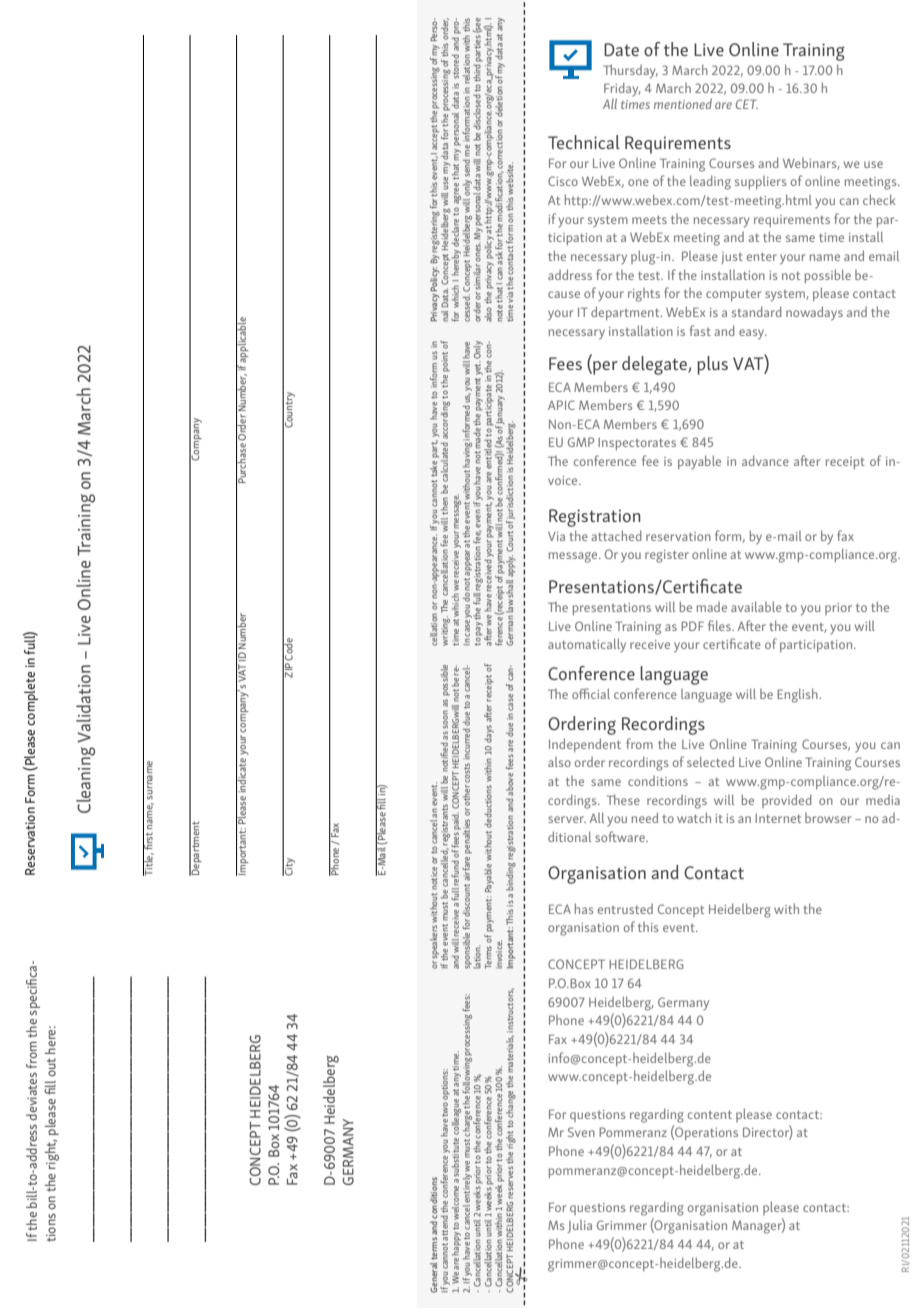  Describe the element at coordinates (564, 294) in the image. I see `cause` at that location.
